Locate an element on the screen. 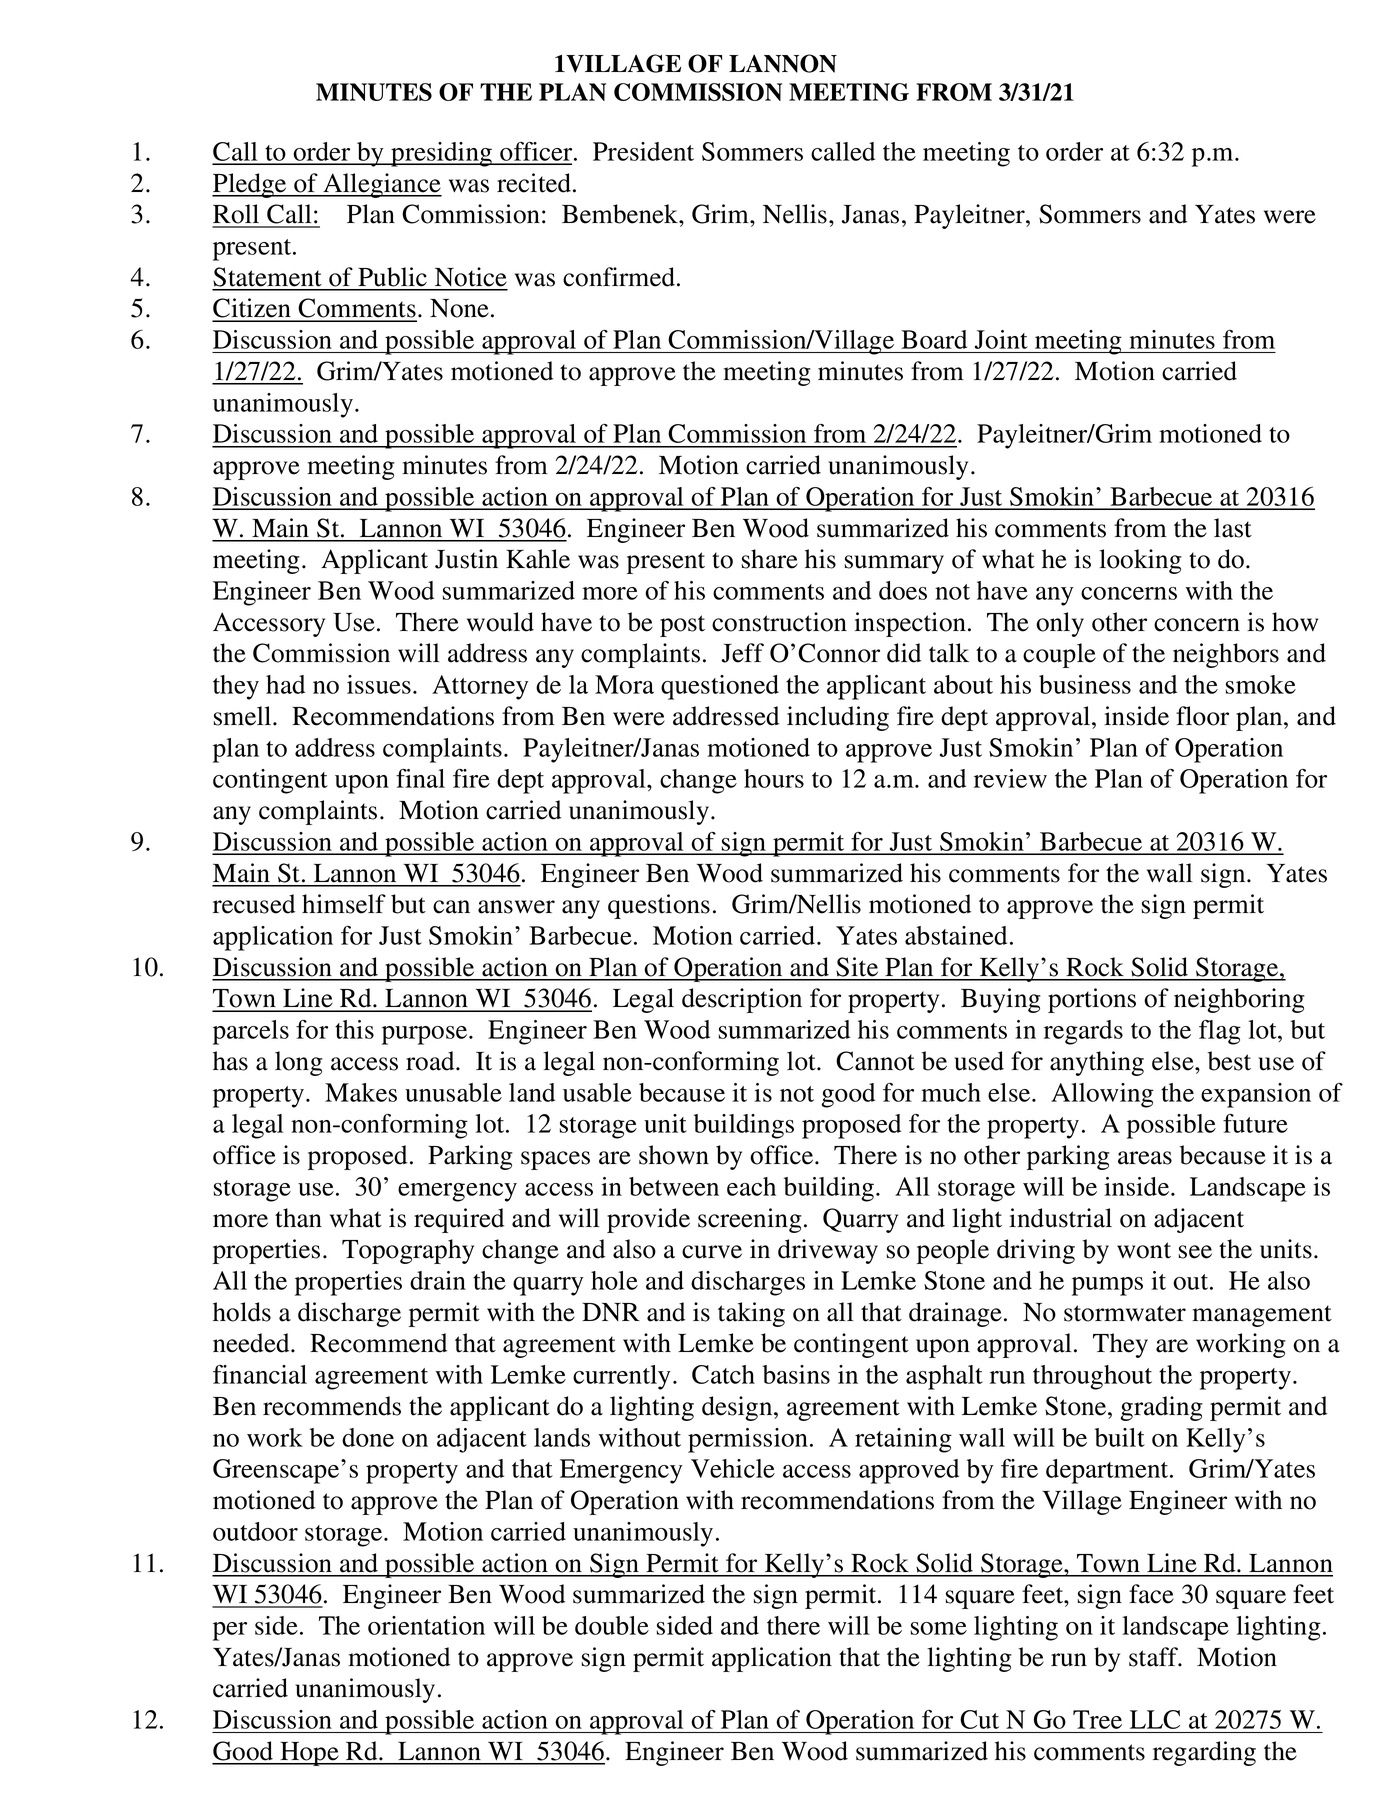 Image resolution: width=1391 pixels, height=1800 pixels. than is located at coordinates (298, 1218).
